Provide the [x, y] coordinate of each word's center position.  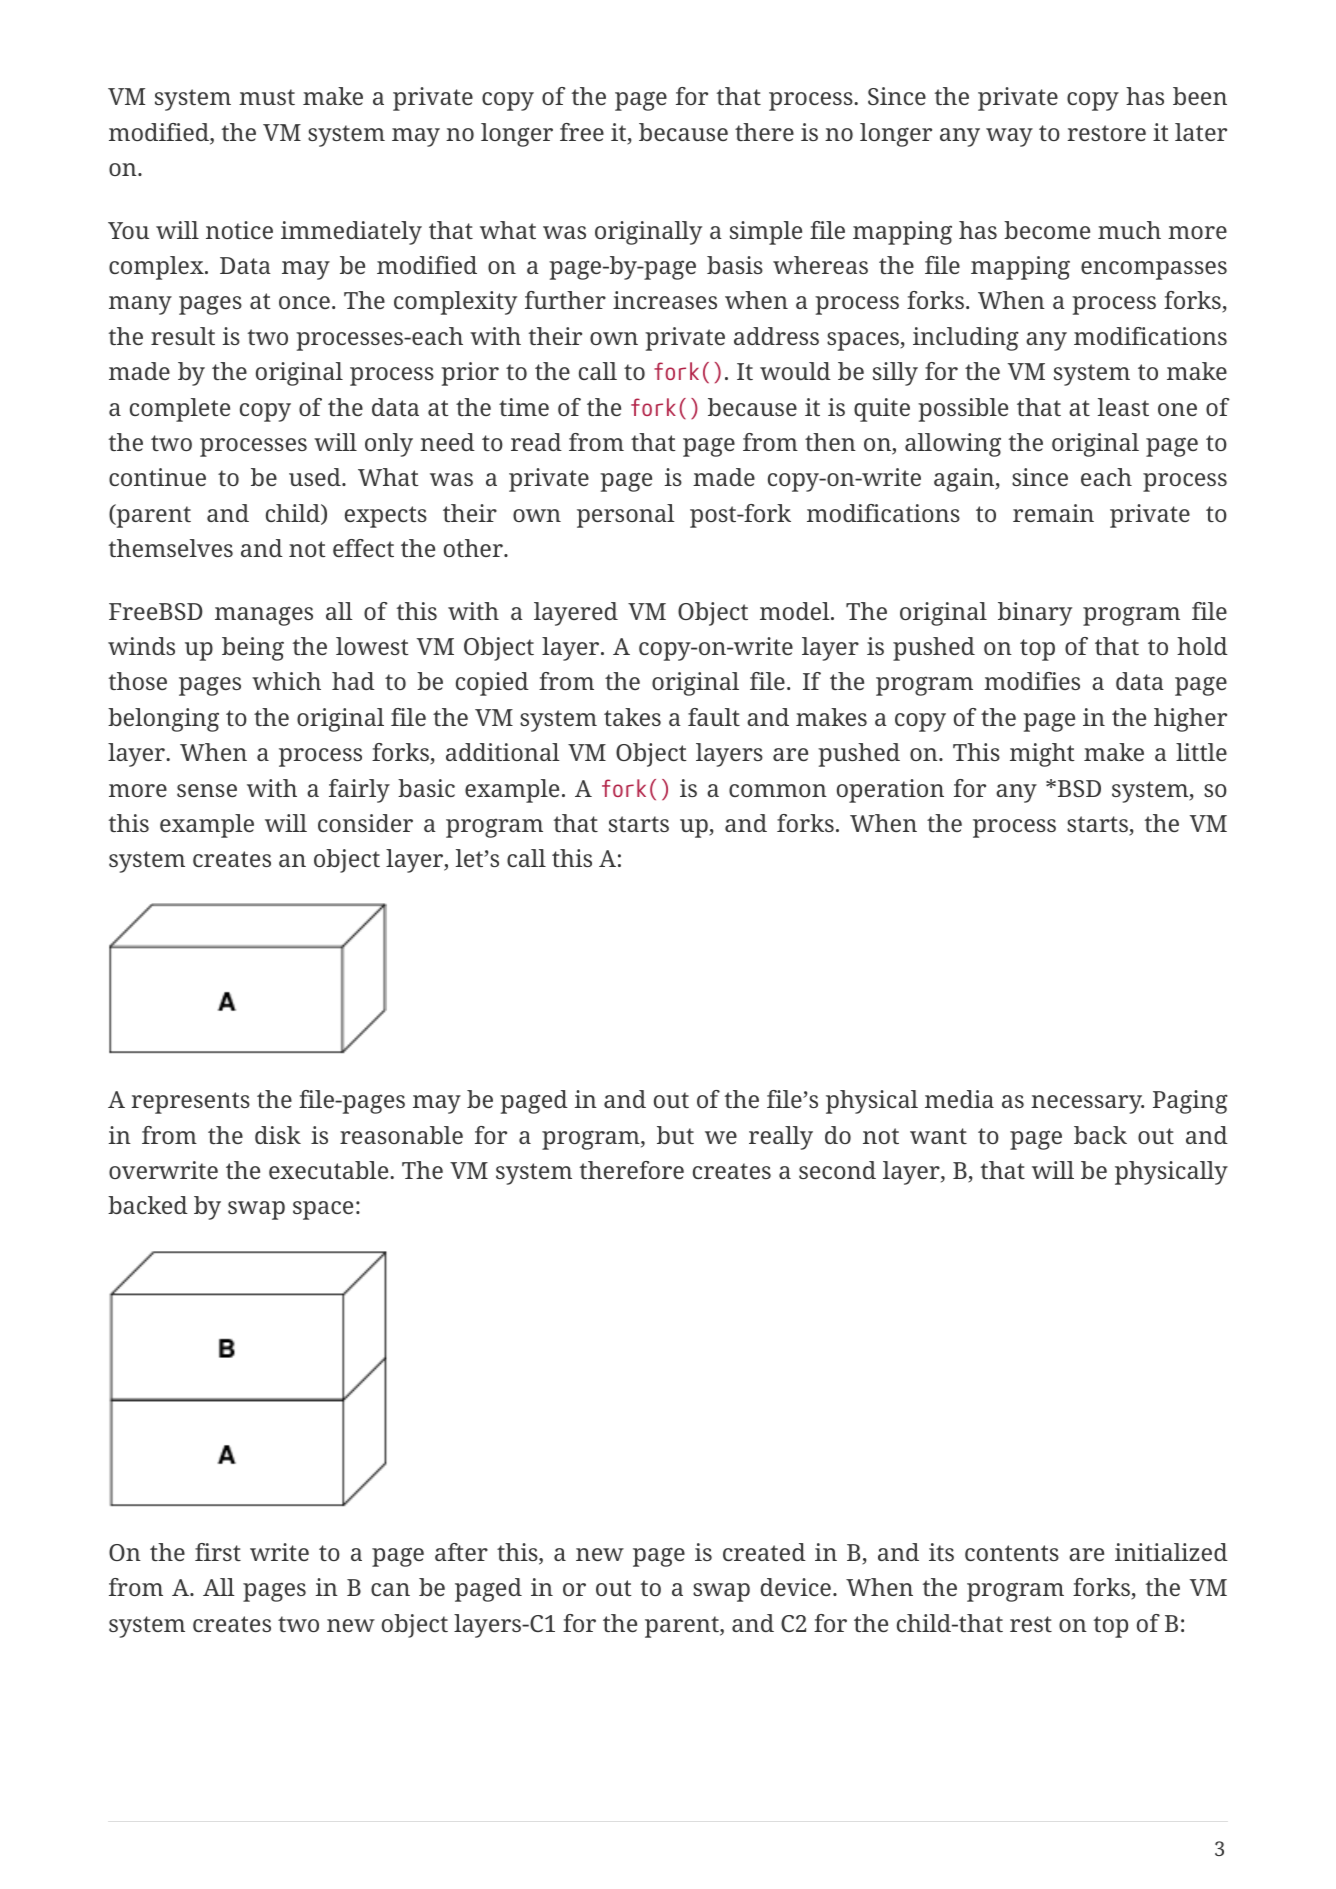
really [781, 1138]
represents [191, 1103]
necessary [1087, 1104]
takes [632, 717]
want [938, 1136]
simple [766, 233]
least [1123, 407]
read [536, 442]
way [1009, 137]
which [286, 681]
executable [330, 1170]
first [218, 1552]
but [675, 1135]
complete [180, 410]
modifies [1032, 681]
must [267, 97]
